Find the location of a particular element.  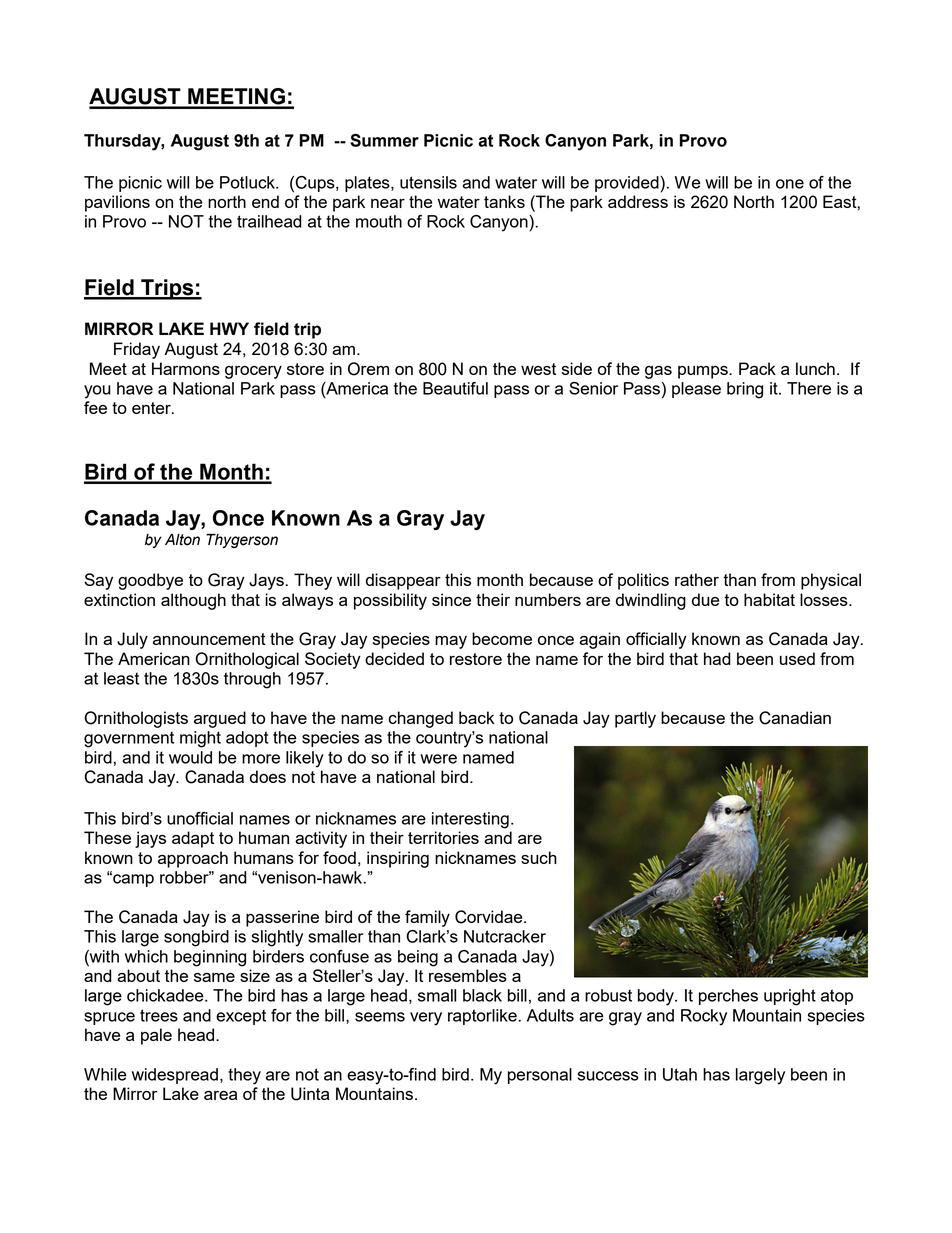

one is located at coordinates (790, 184).
